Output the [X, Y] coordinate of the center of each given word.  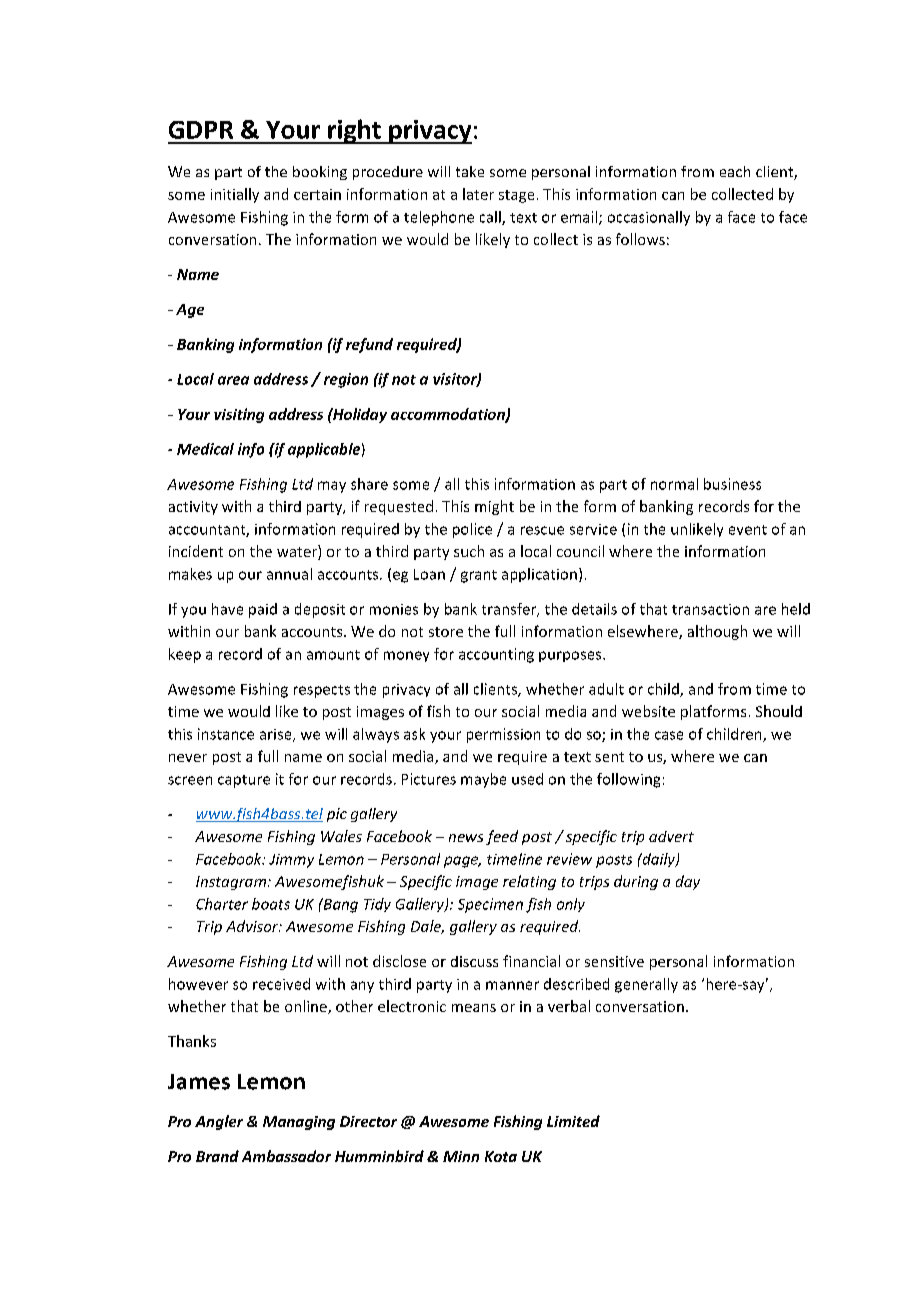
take [470, 171]
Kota [501, 1156]
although [717, 632]
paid [263, 610]
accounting [496, 655]
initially [235, 195]
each [735, 171]
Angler [219, 1122]
